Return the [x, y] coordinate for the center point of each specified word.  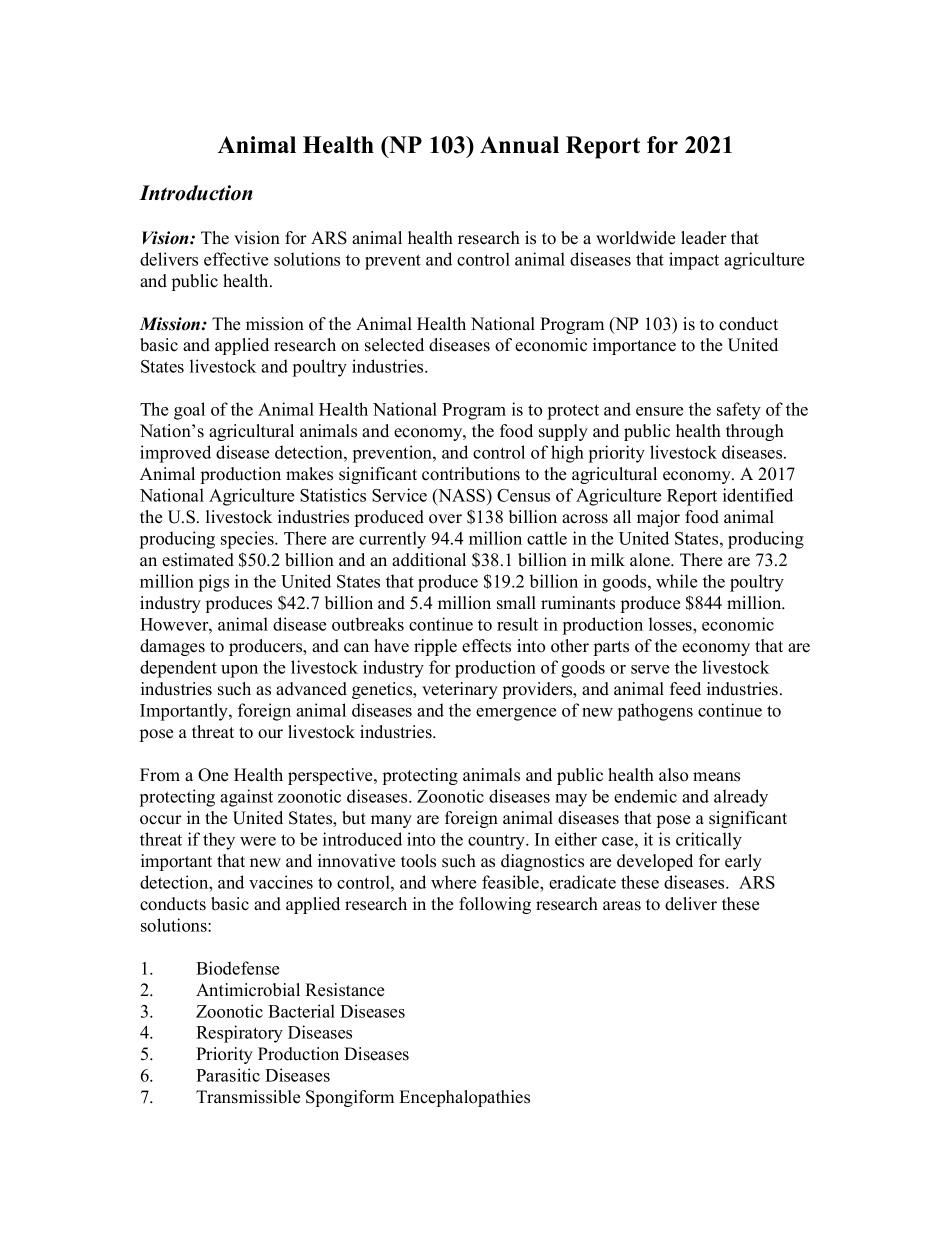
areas [622, 906]
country [497, 842]
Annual [519, 145]
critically [709, 841]
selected [394, 345]
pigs [214, 583]
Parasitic [228, 1075]
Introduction [196, 193]
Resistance [344, 990]
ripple [435, 647]
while [676, 581]
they [219, 841]
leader [704, 238]
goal [189, 411]
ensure [659, 411]
